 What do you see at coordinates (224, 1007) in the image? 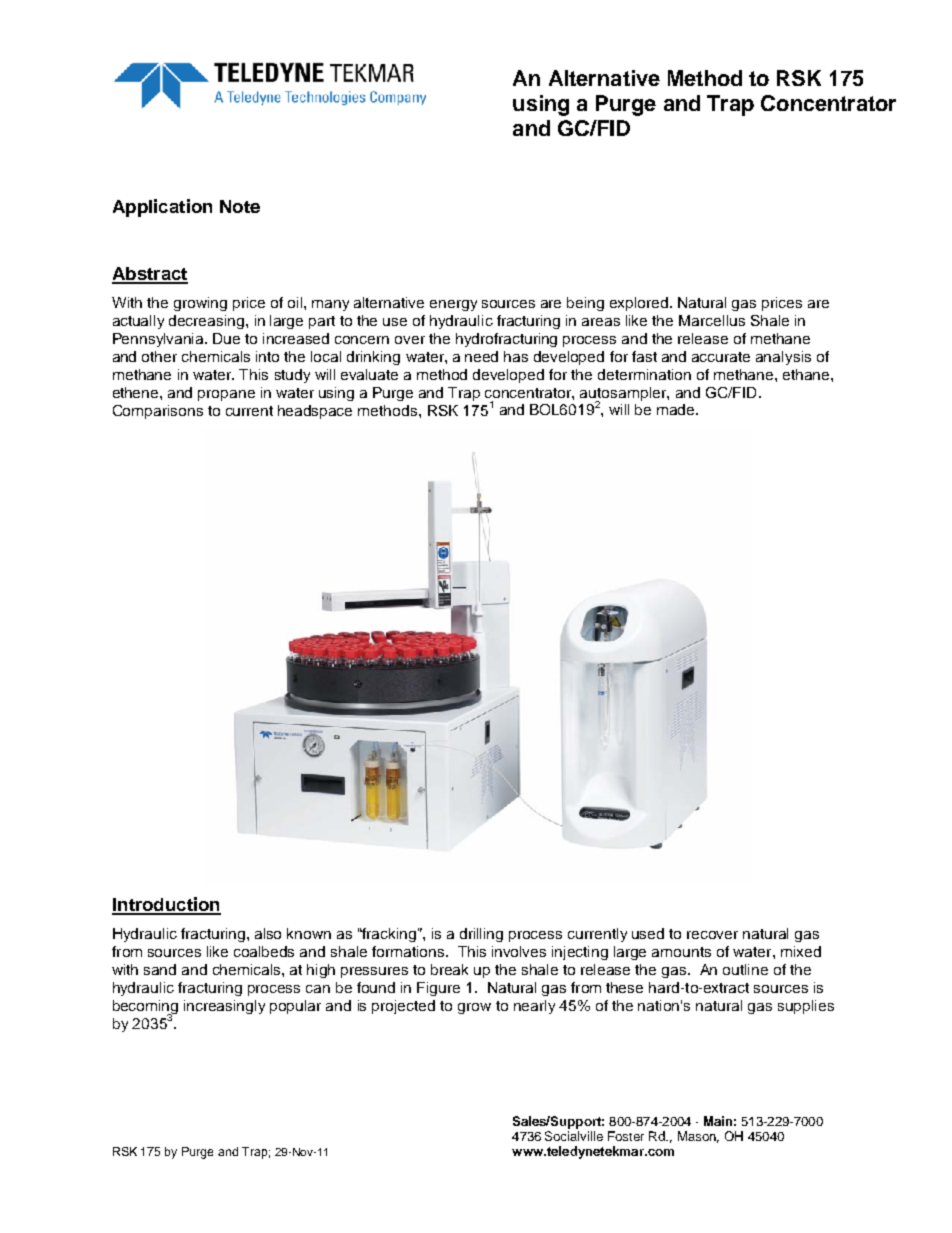
I see `increasingly` at bounding box center [224, 1007].
